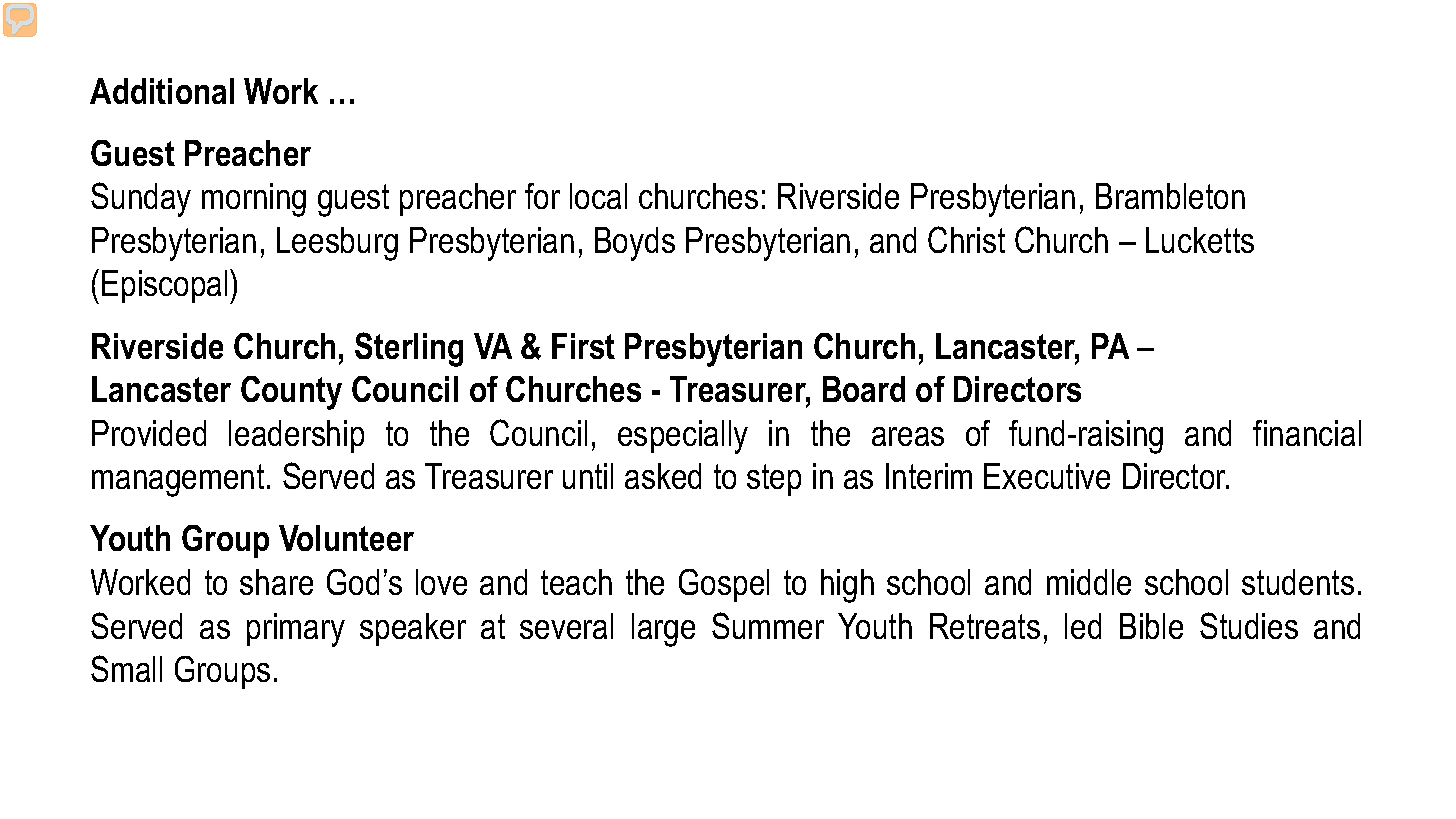 The image size is (1456, 819). Describe the element at coordinates (1047, 476) in the screenshot. I see `Executive` at that location.
